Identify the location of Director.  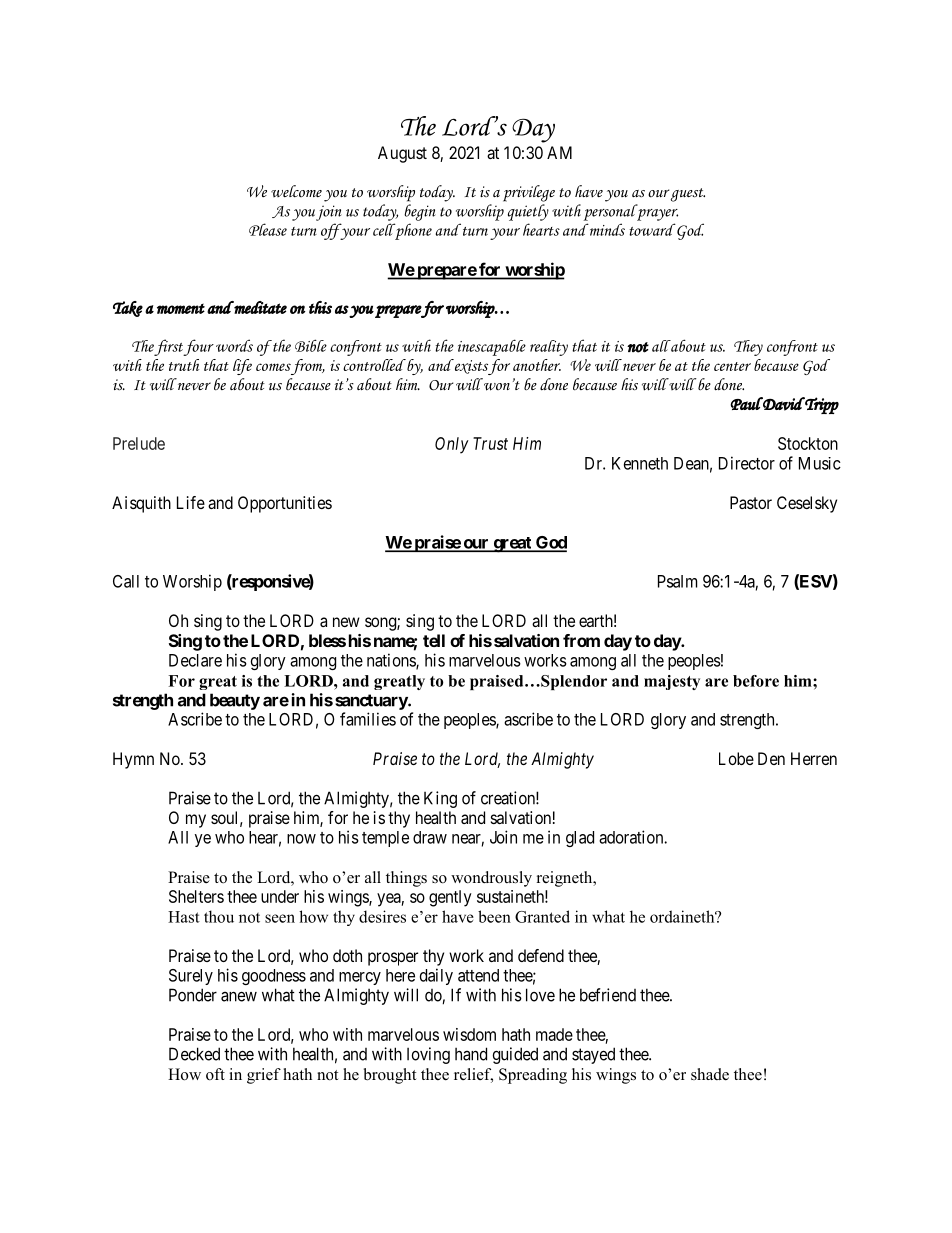
(747, 463).
